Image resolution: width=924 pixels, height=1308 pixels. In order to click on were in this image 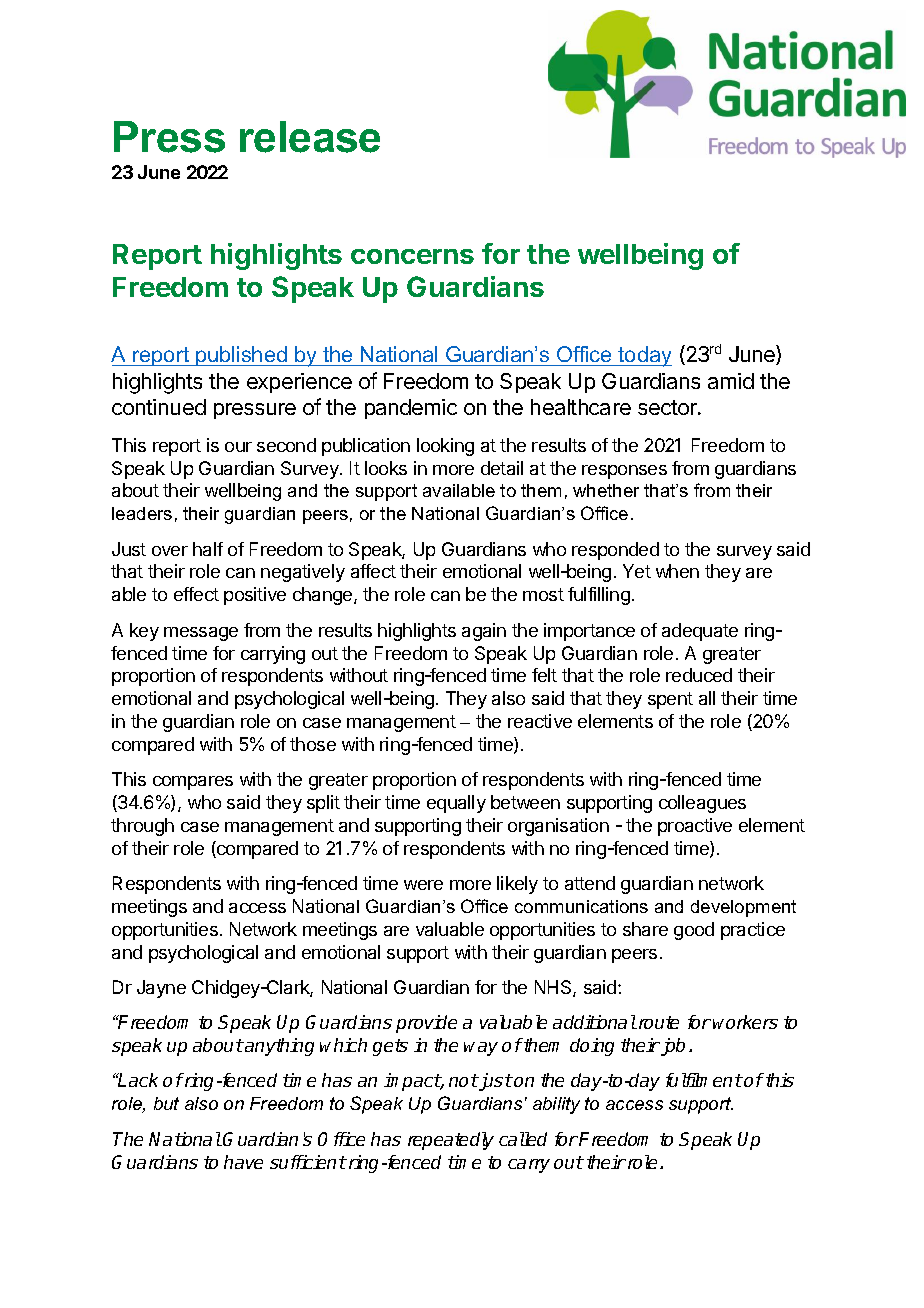, I will do `click(423, 885)`.
